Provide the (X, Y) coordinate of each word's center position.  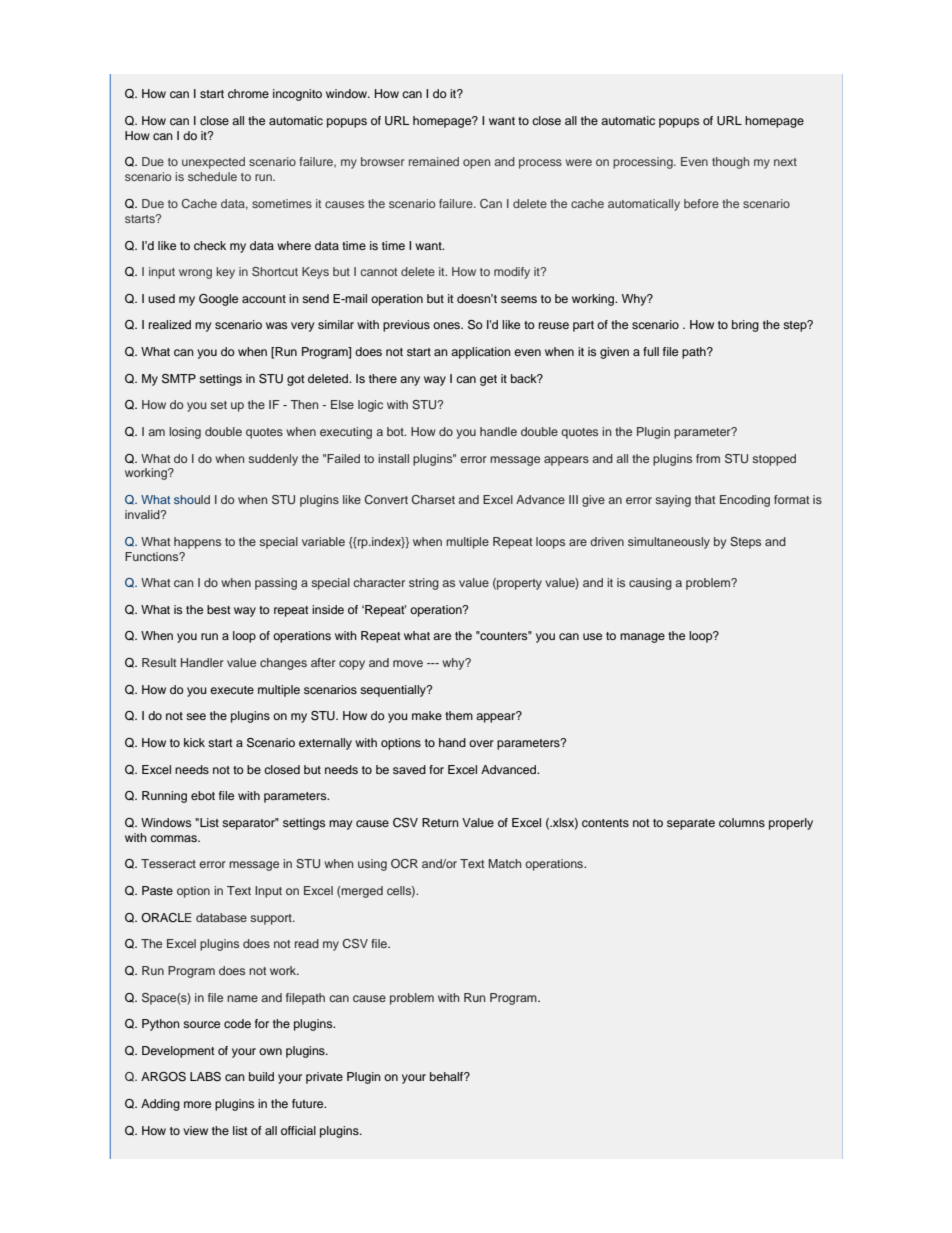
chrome (248, 93)
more (197, 1104)
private (324, 1078)
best (219, 609)
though (730, 163)
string (424, 584)
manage (642, 638)
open (476, 164)
